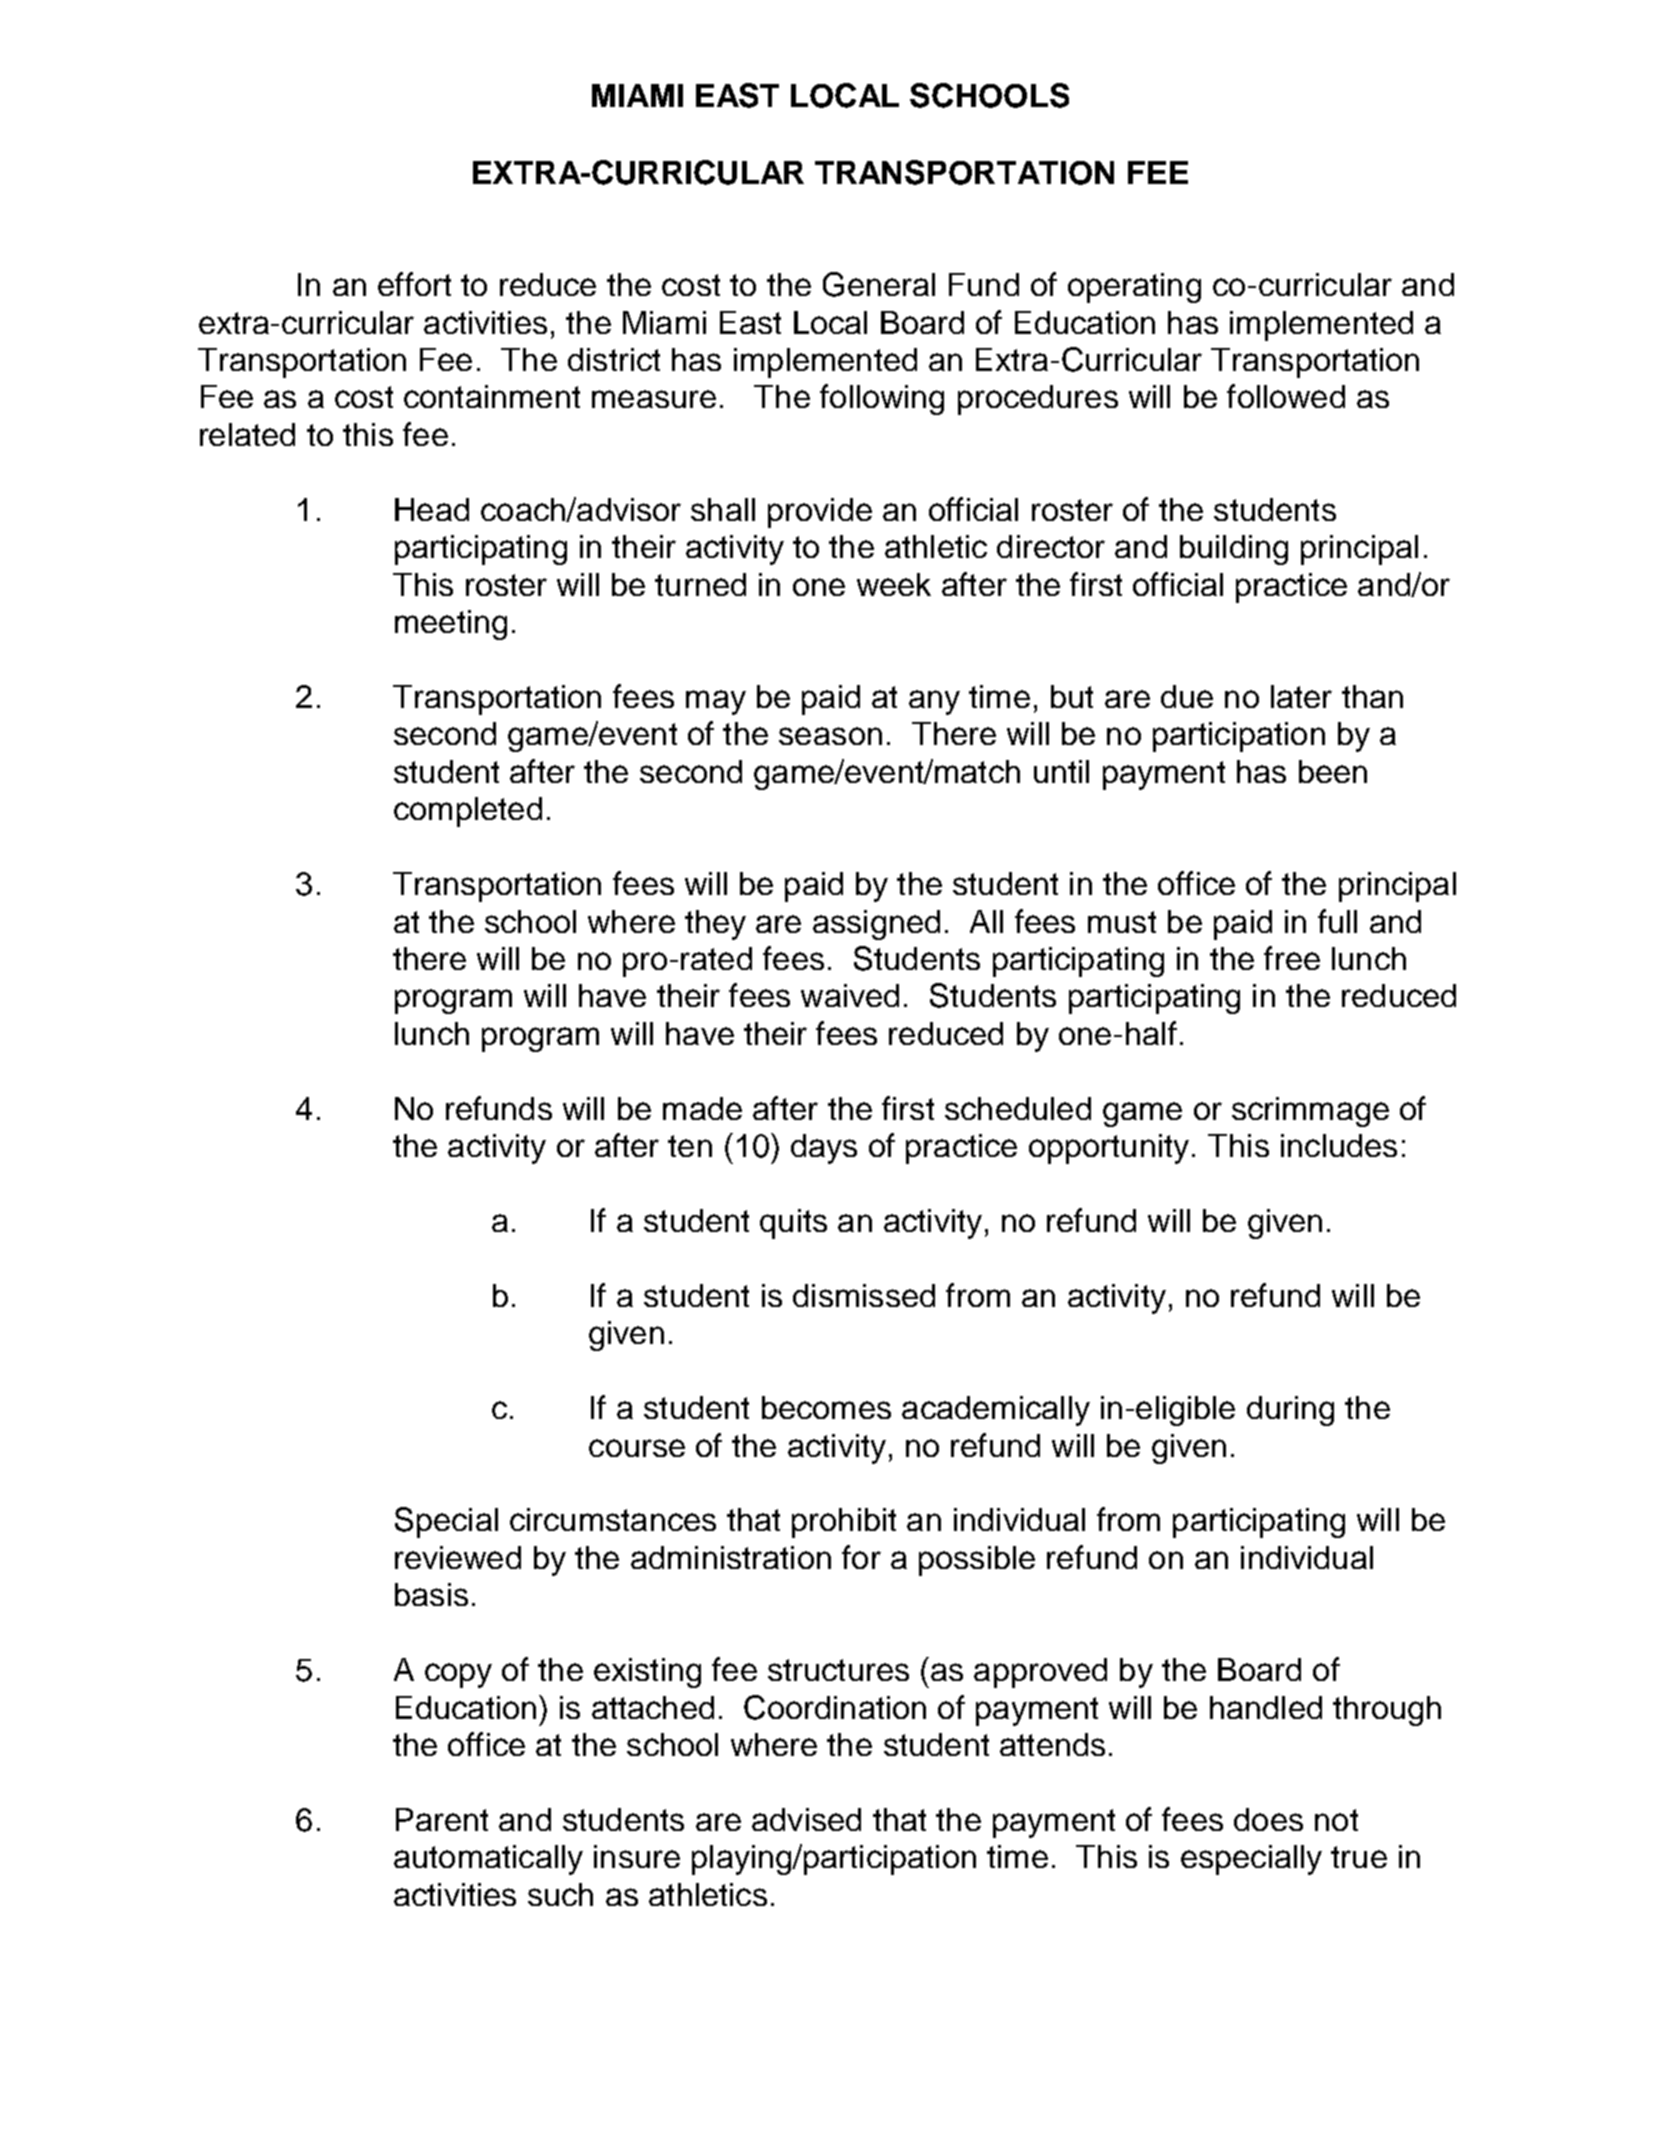  I want to click on during, so click(1290, 1411).
